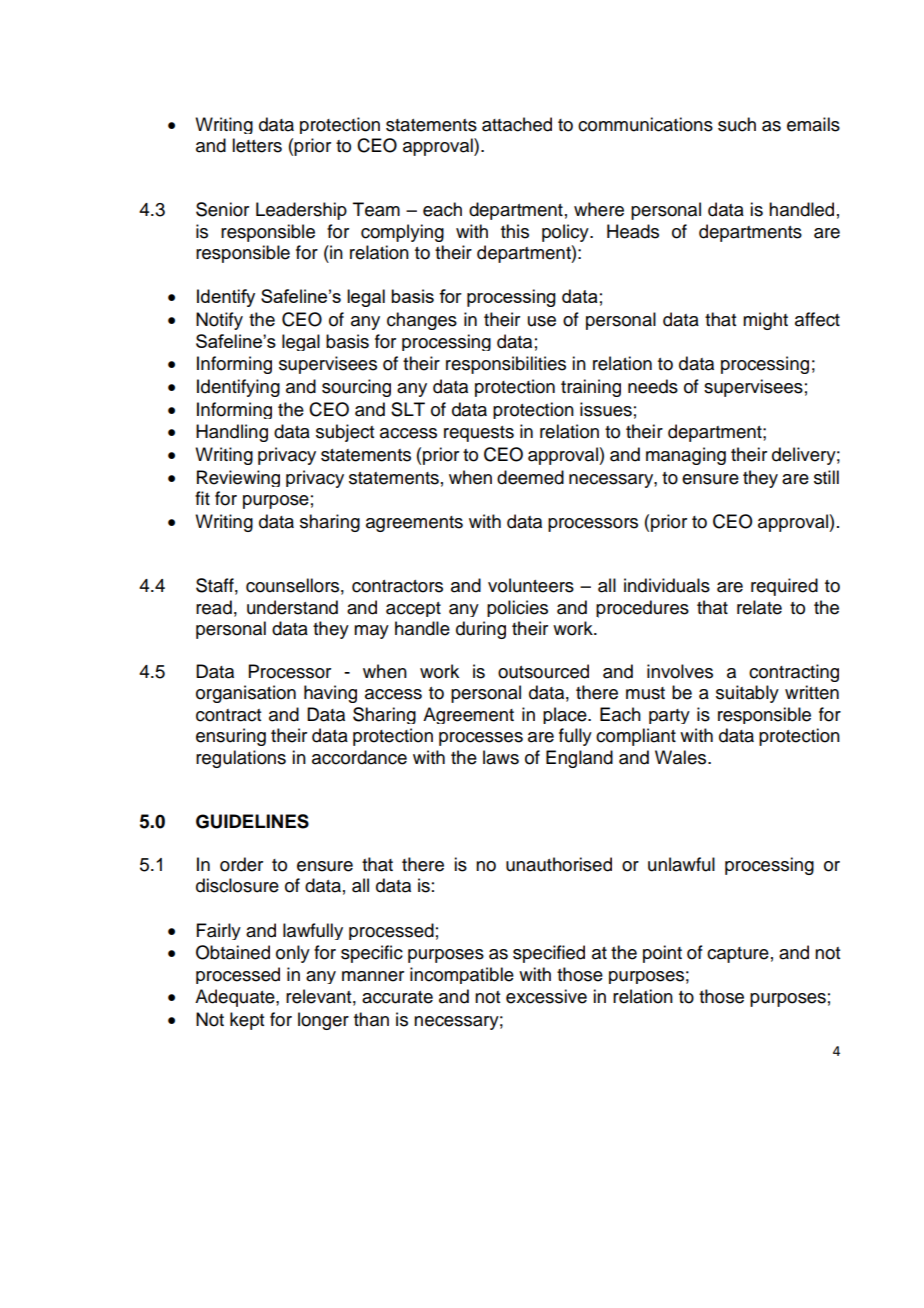 Image resolution: width=924 pixels, height=1308 pixels. I want to click on letters, so click(257, 145).
